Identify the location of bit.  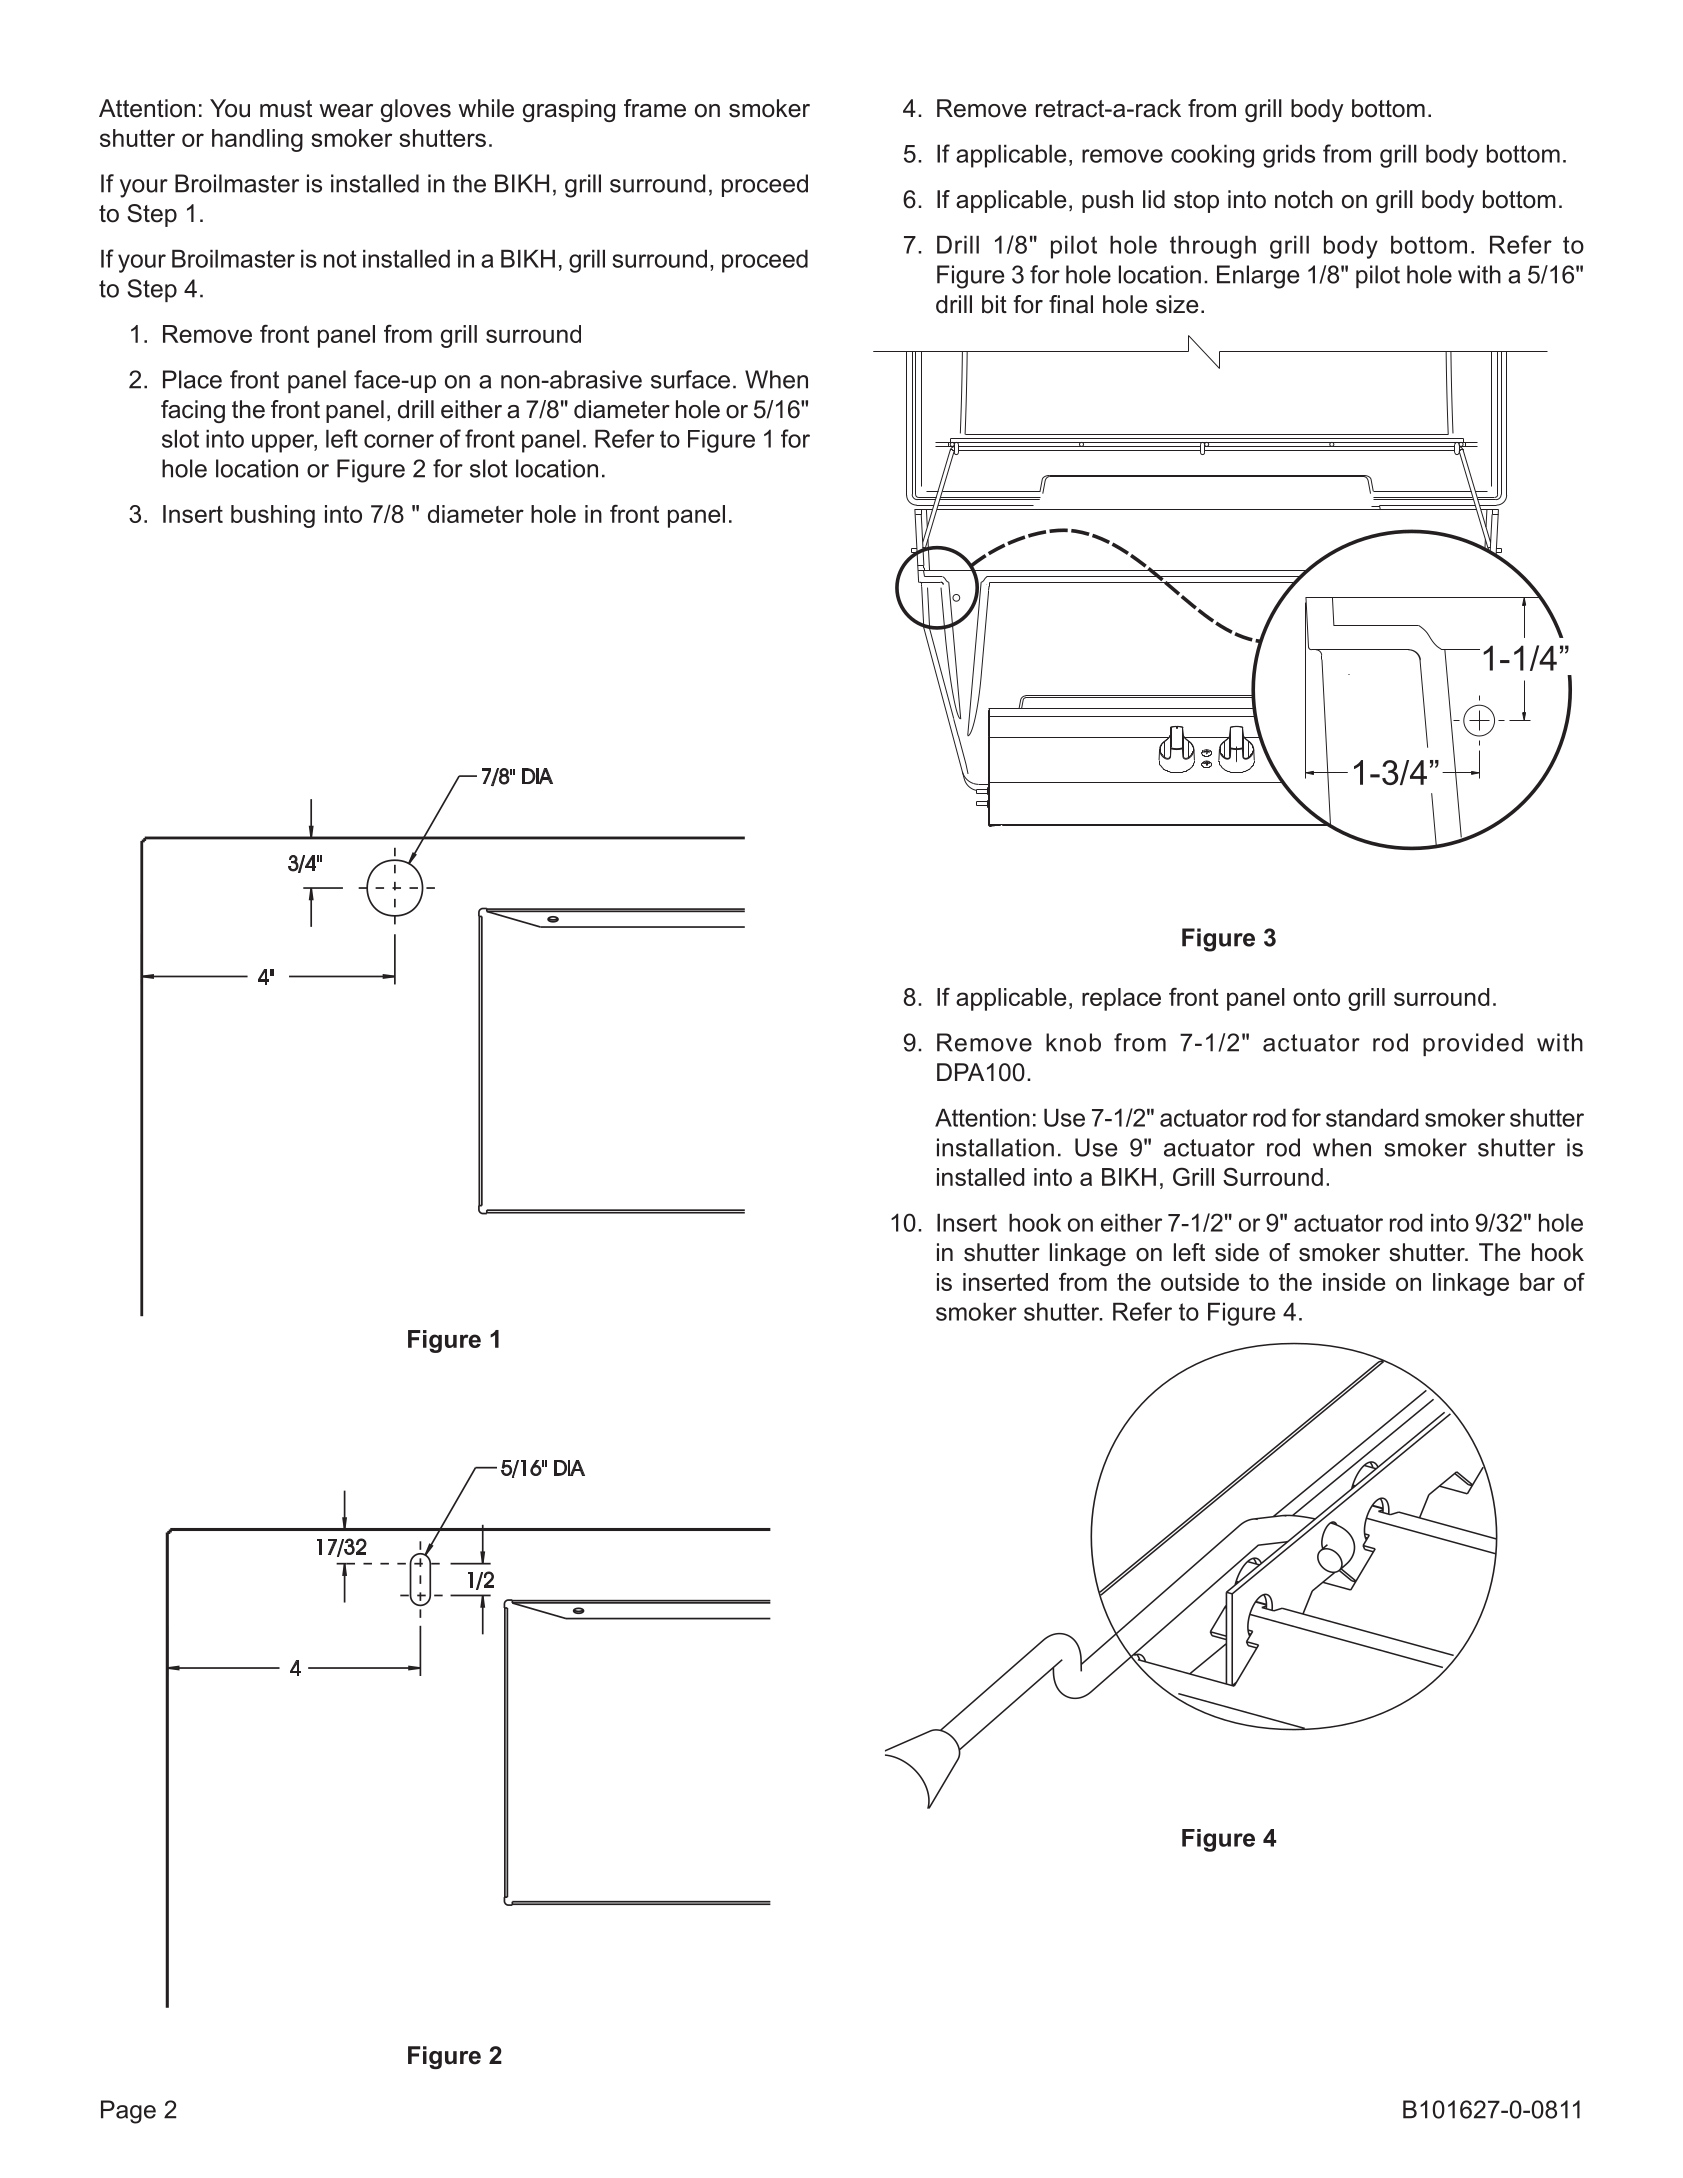
(994, 304).
